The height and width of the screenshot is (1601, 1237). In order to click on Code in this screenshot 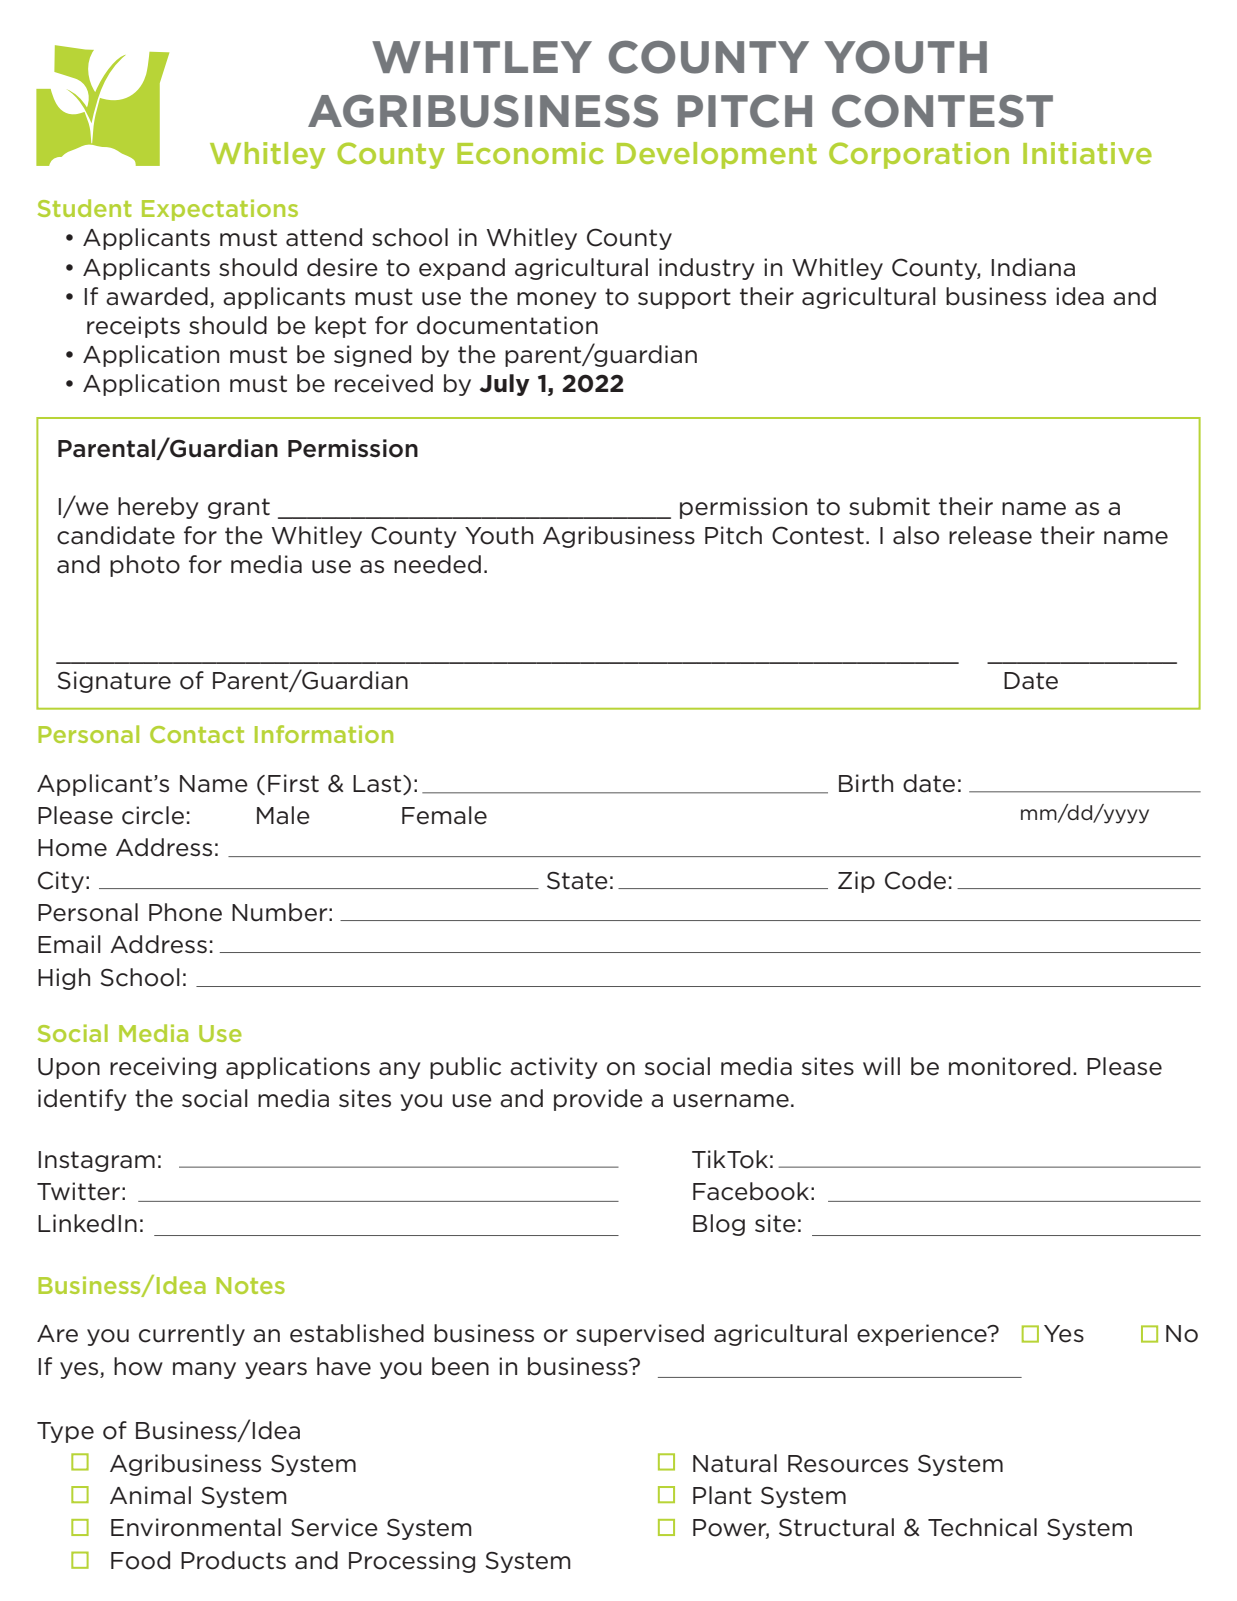, I will do `click(915, 880)`.
